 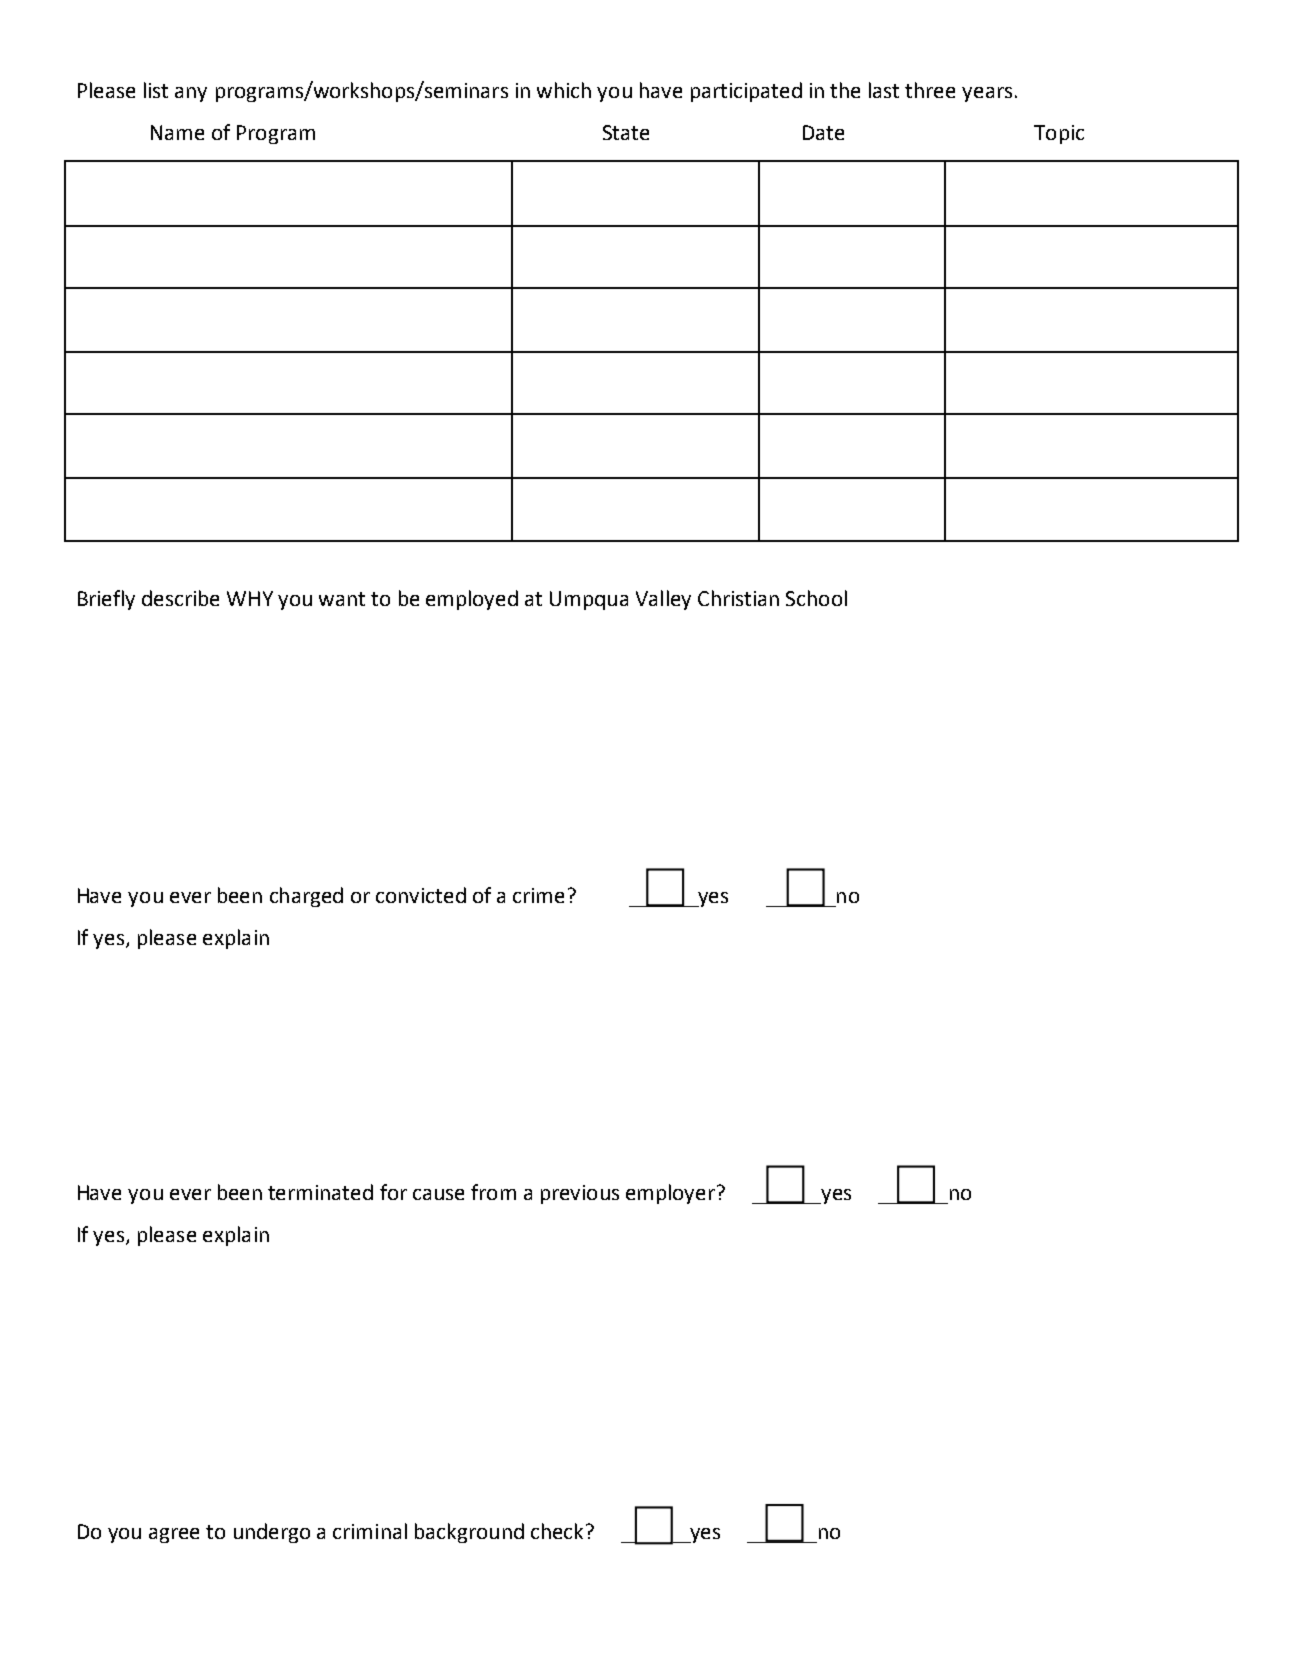 What do you see at coordinates (663, 600) in the document?
I see `Valley` at bounding box center [663, 600].
